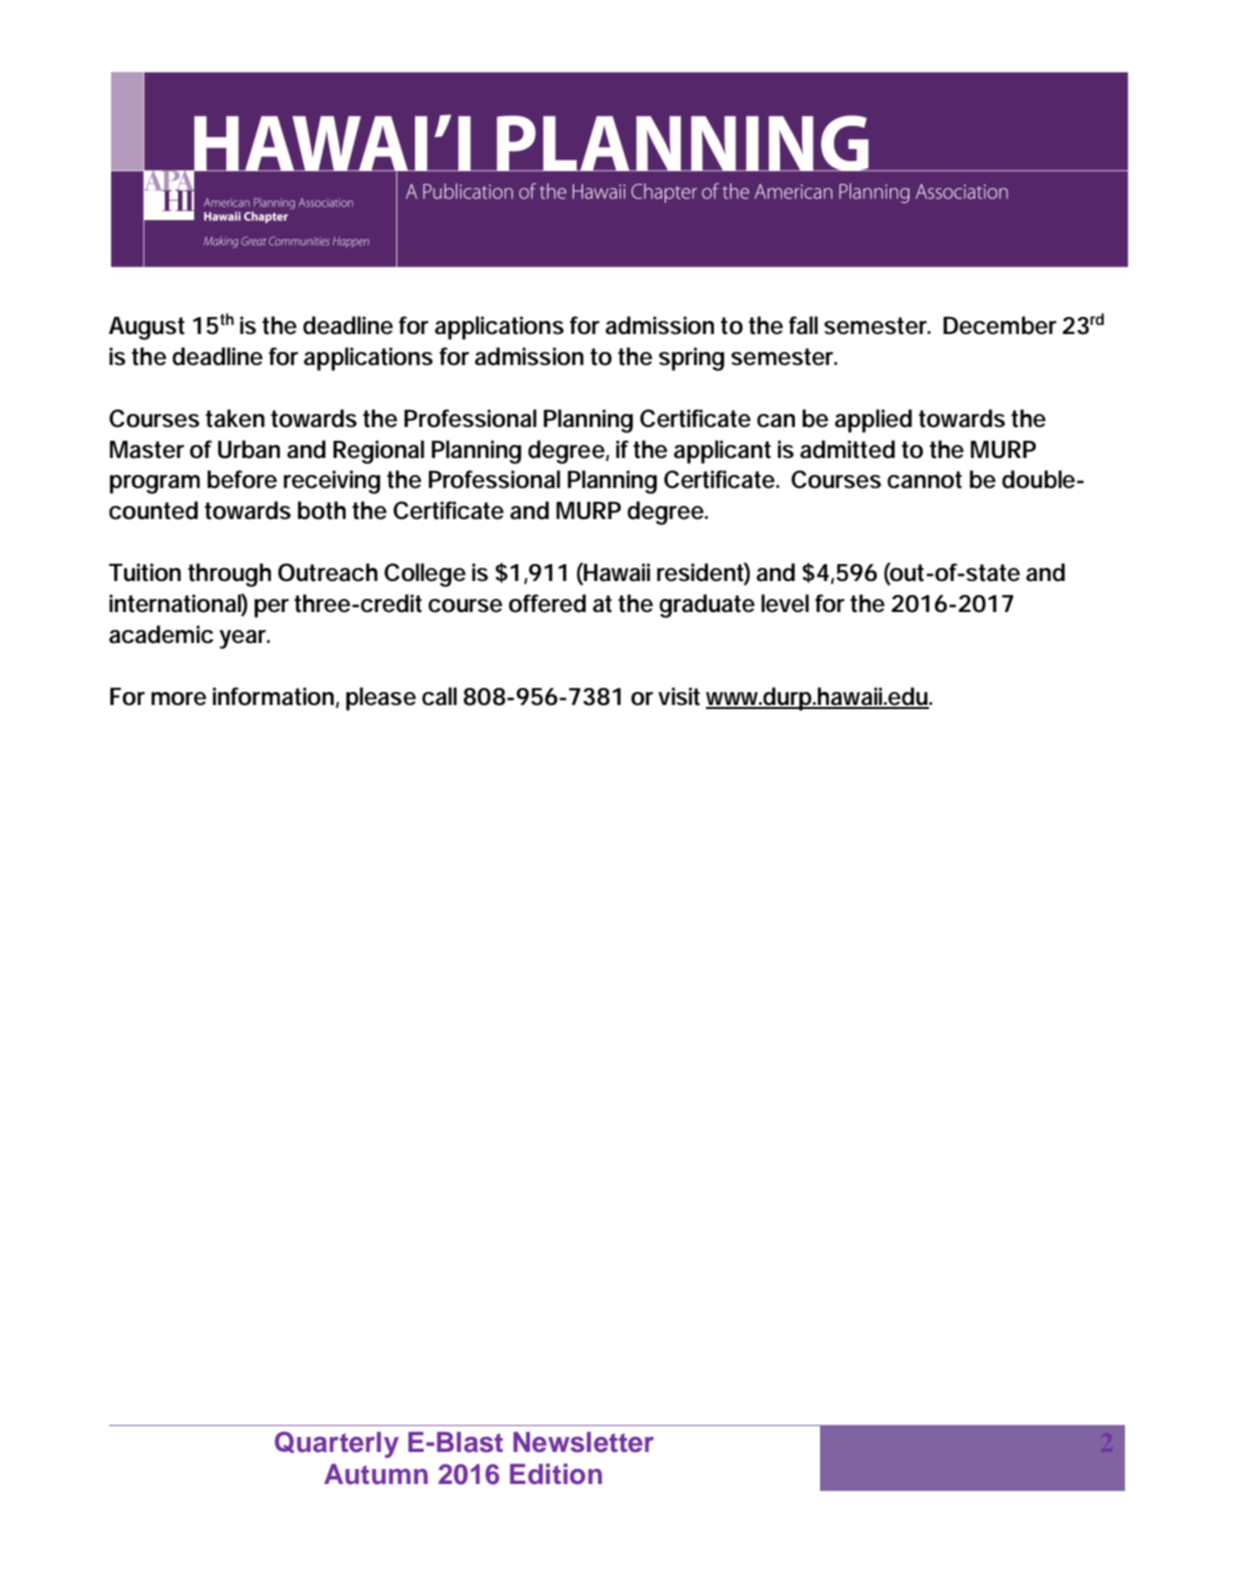  Describe the element at coordinates (583, 1442) in the page. I see `Newsletter` at that location.
